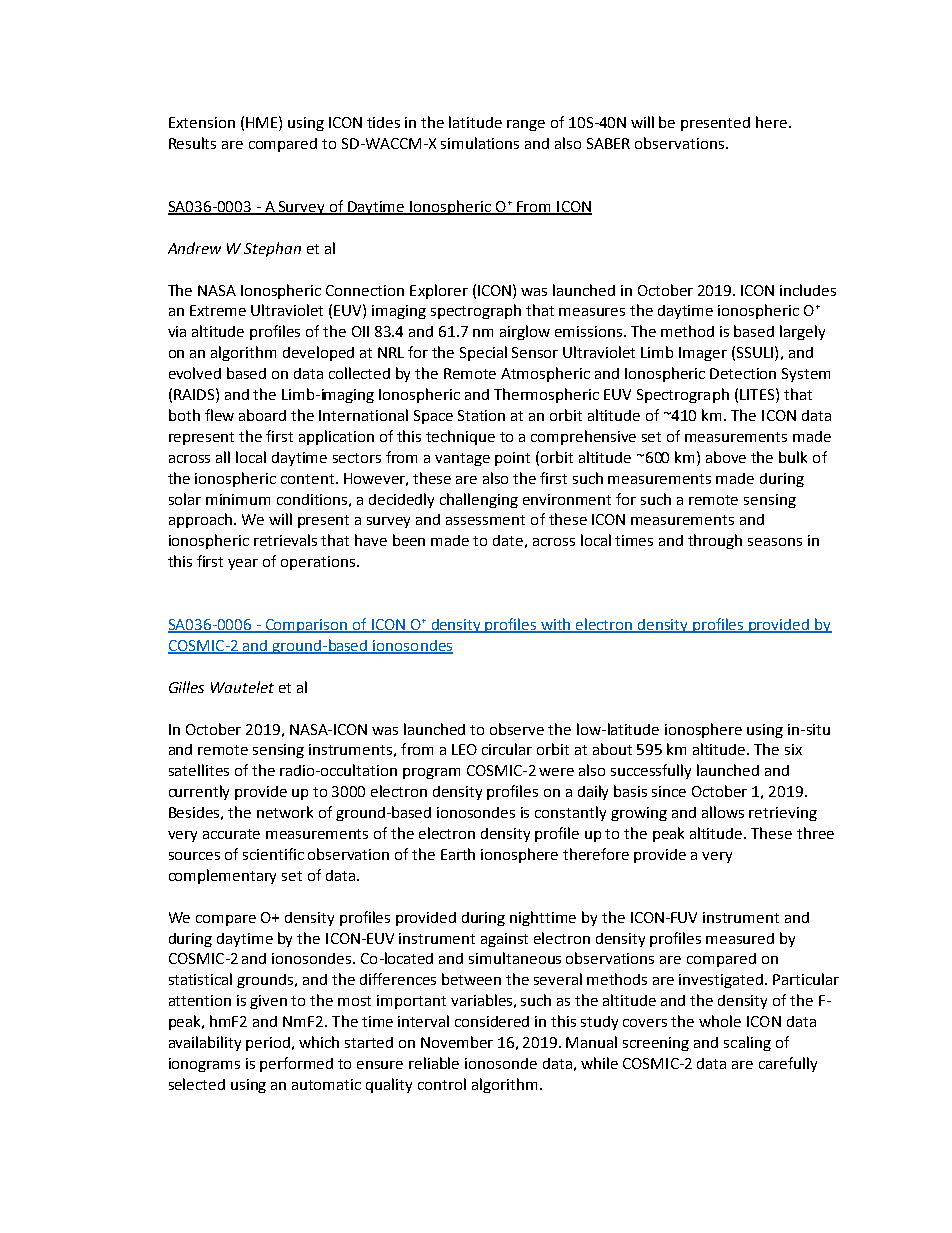 Image resolution: width=952 pixels, height=1233 pixels. I want to click on performed, so click(296, 1064).
